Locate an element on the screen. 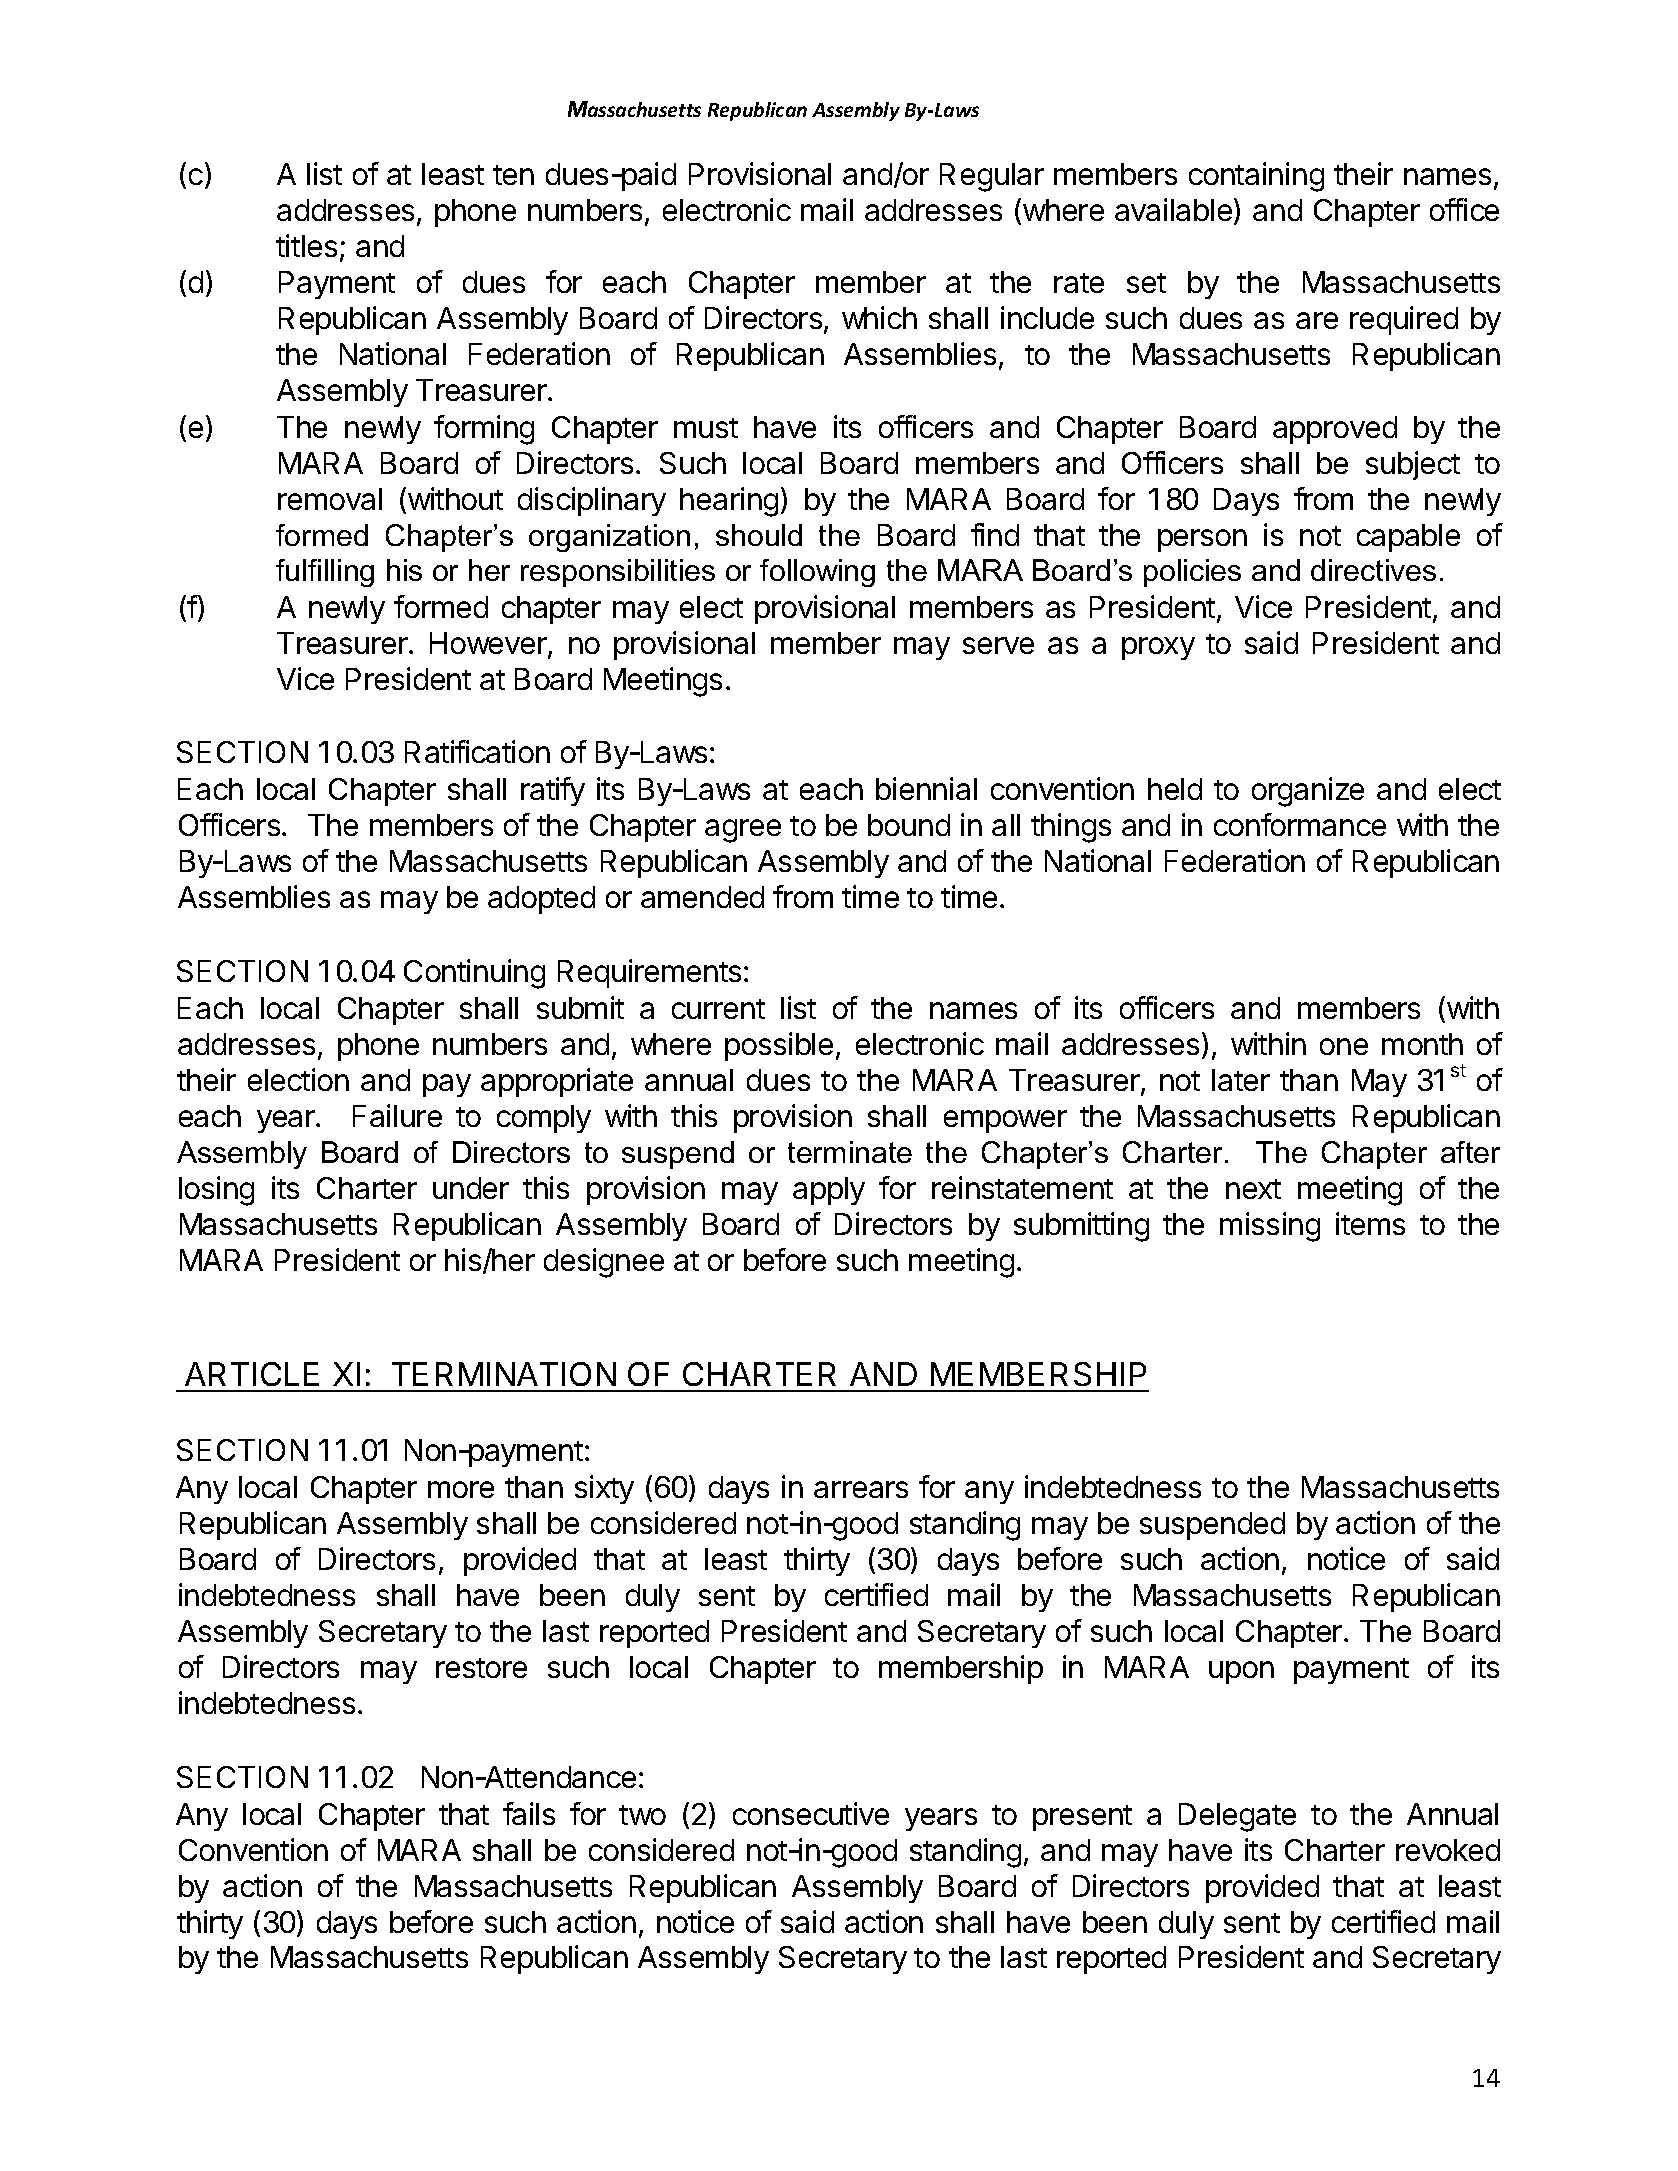  fails is located at coordinates (529, 1813).
